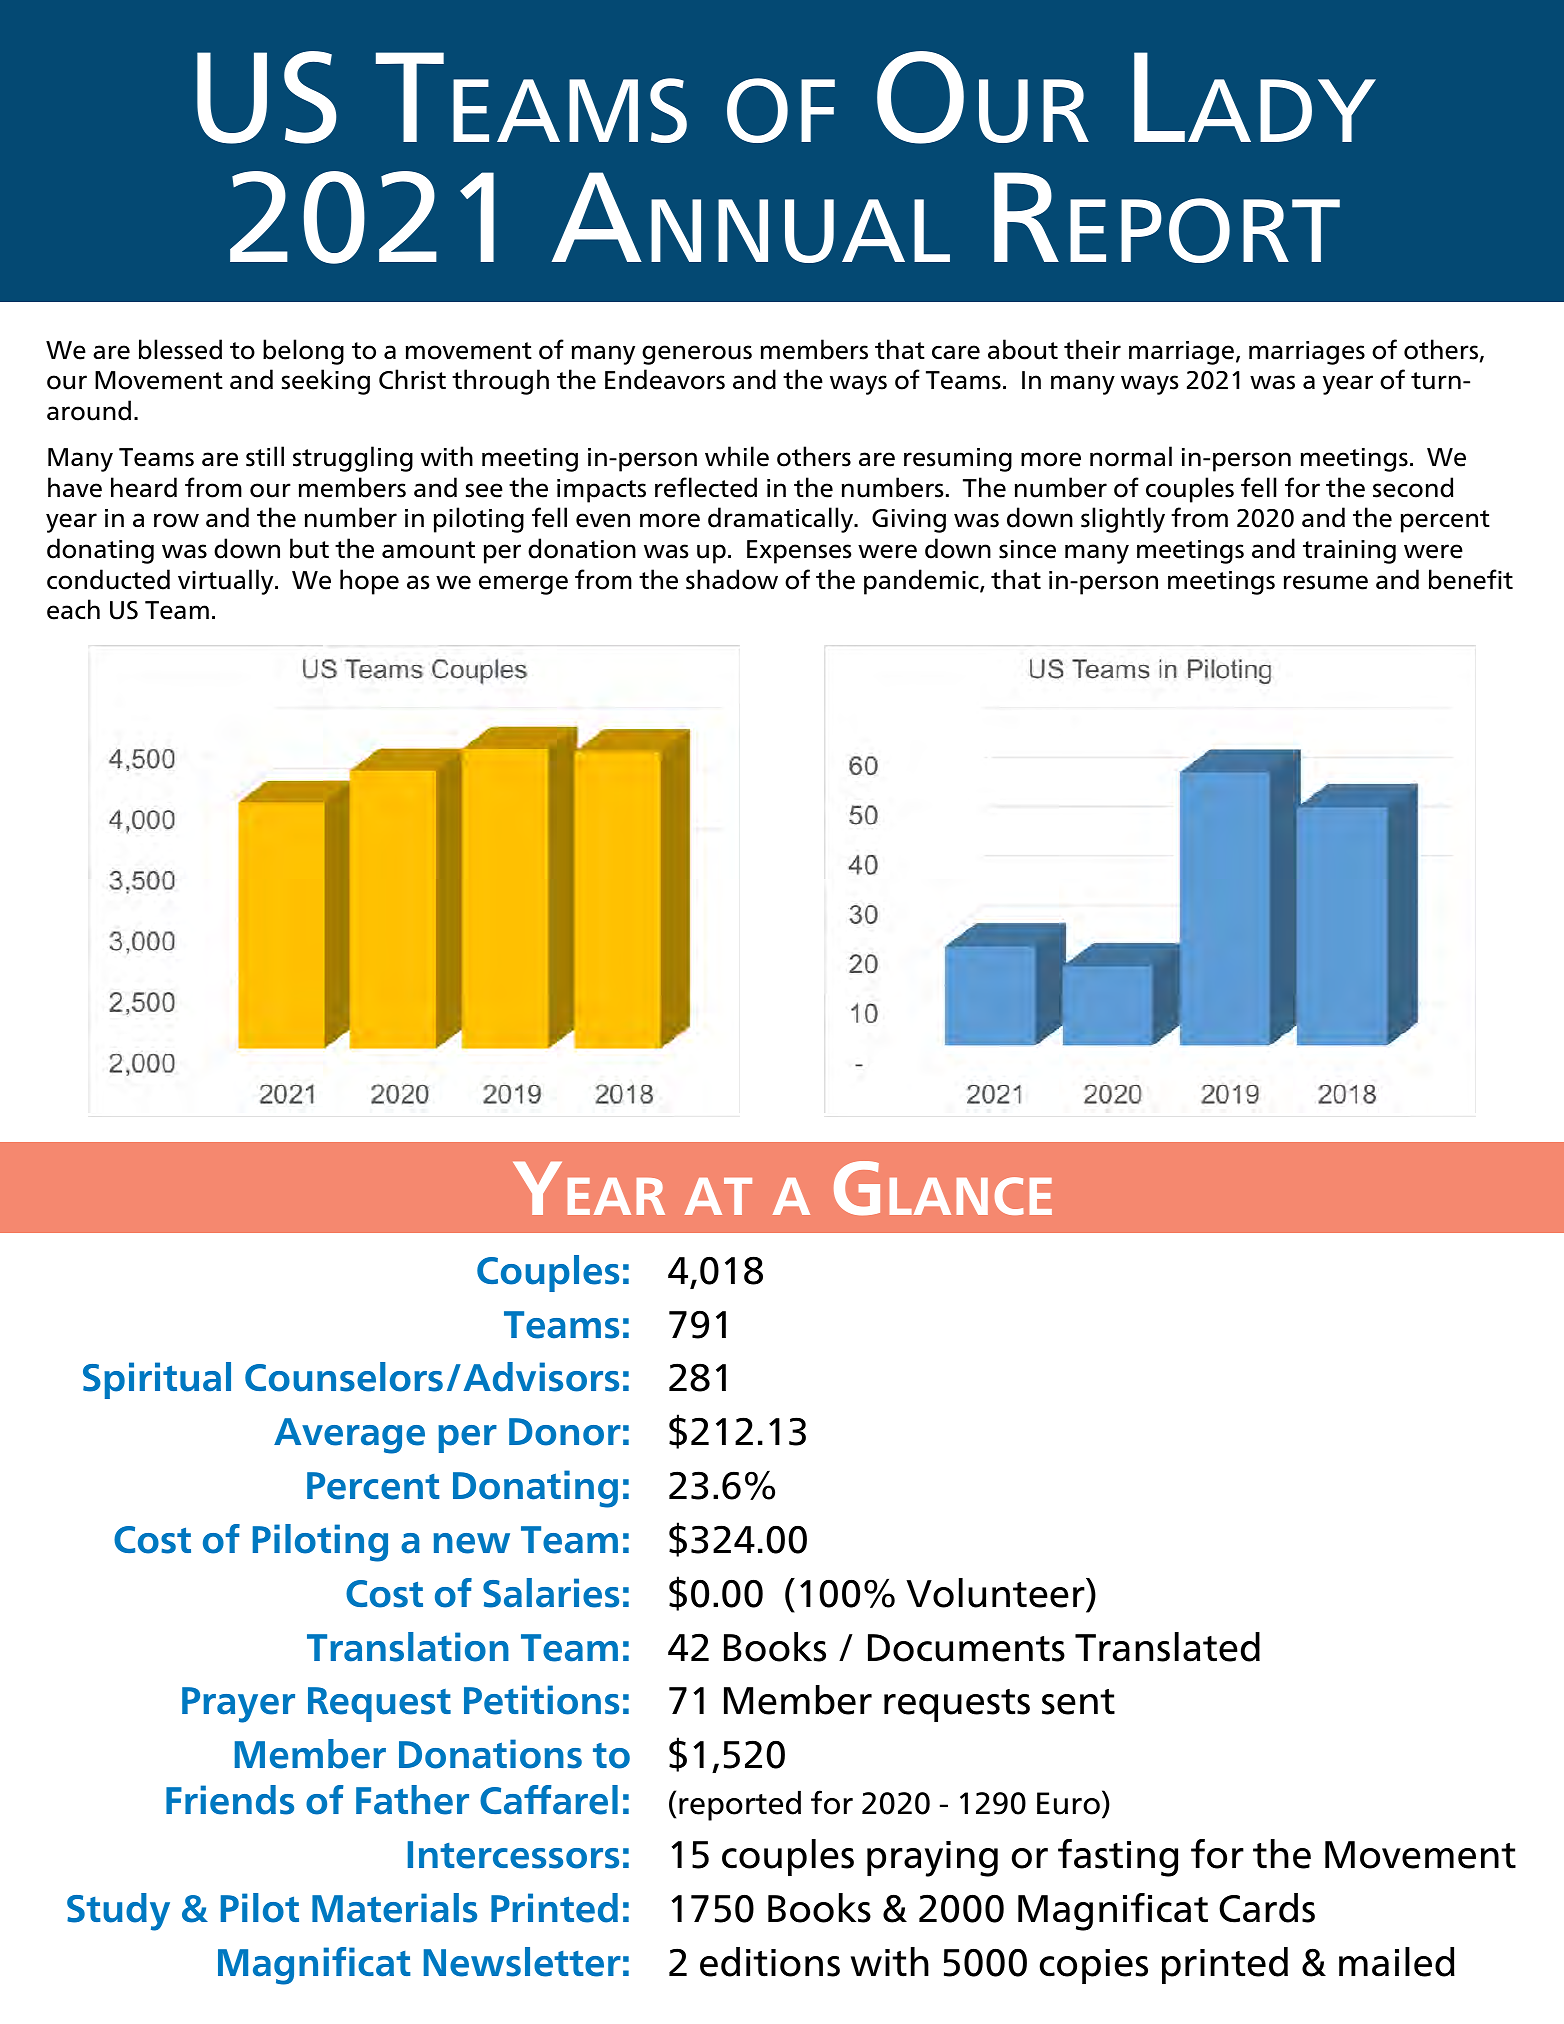  I want to click on shadow, so click(732, 579).
